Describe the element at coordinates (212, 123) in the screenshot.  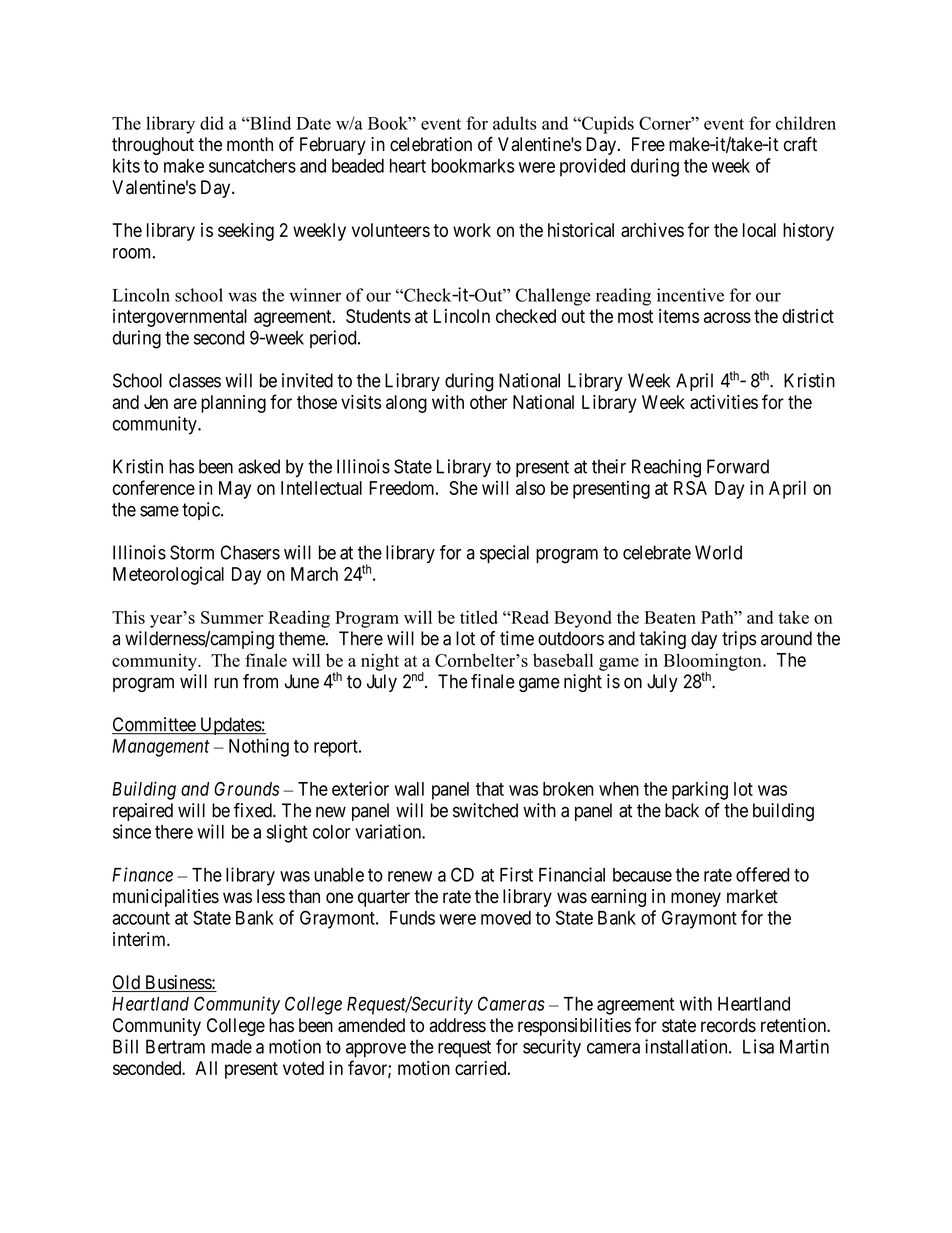
I see `did` at that location.
